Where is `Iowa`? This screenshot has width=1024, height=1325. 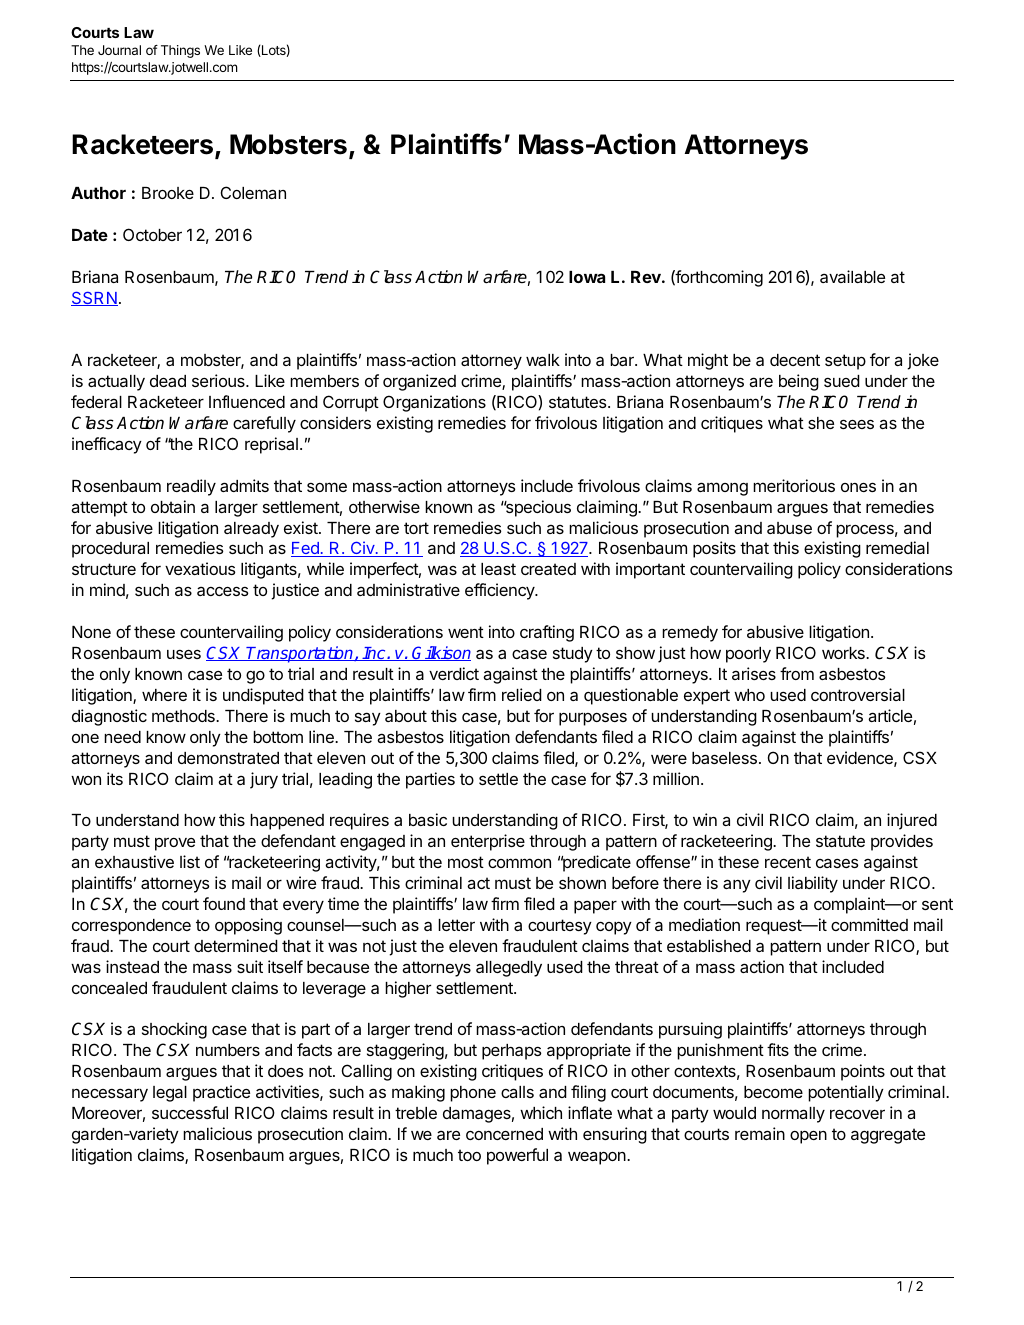 Iowa is located at coordinates (587, 277).
